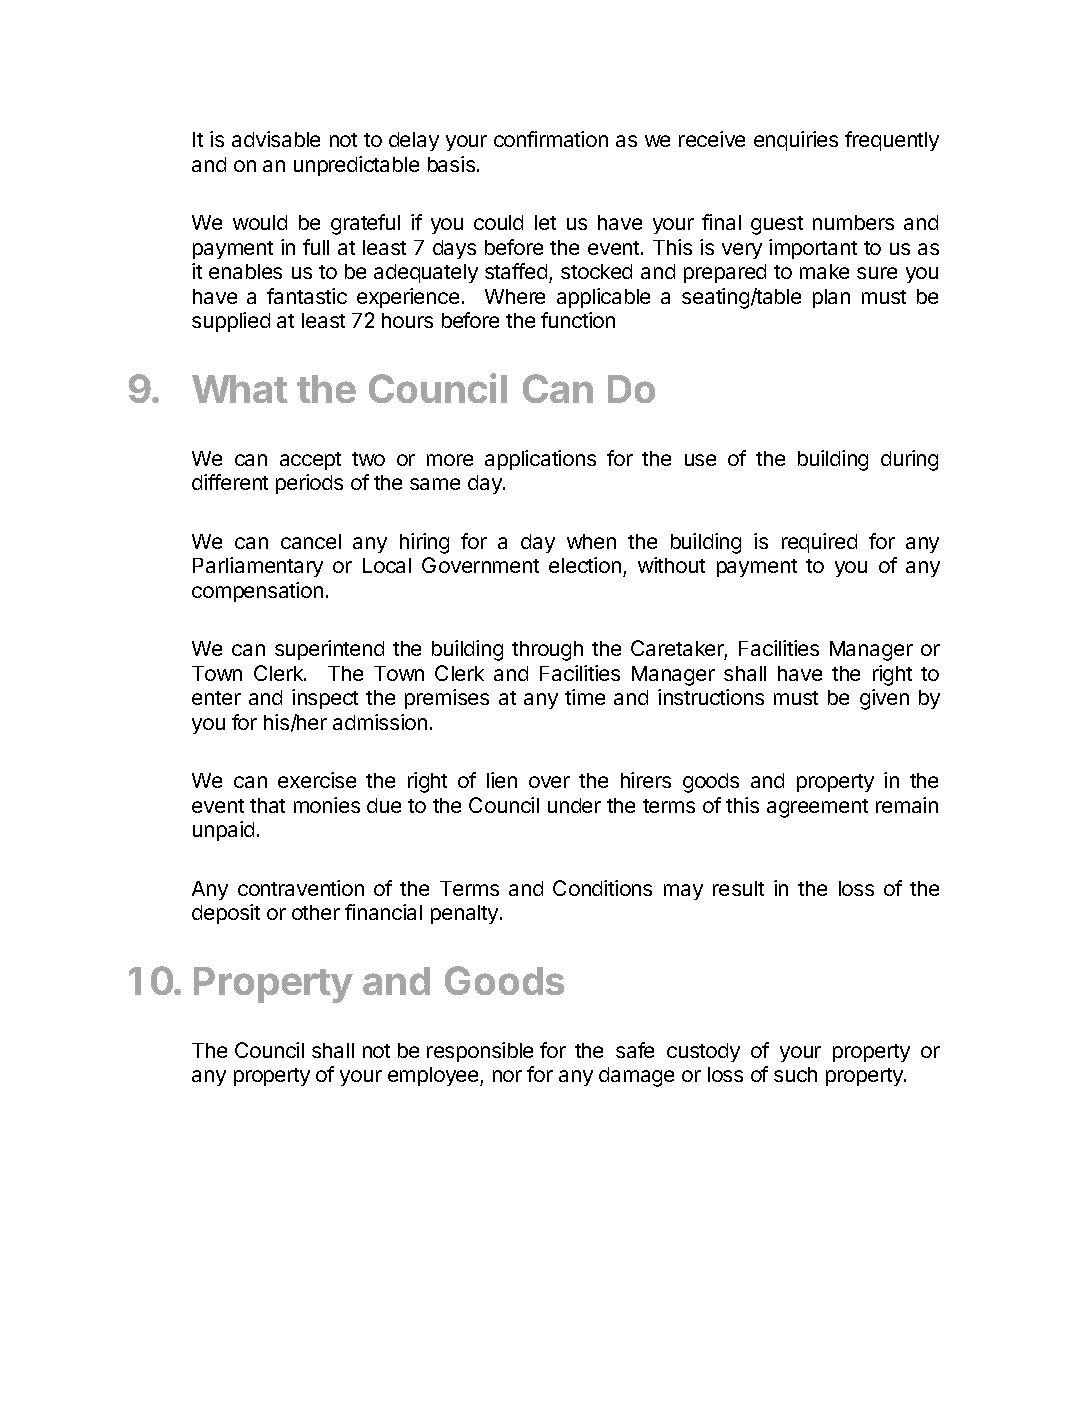 The height and width of the document is (1405, 1086). I want to click on agreement, so click(817, 808).
